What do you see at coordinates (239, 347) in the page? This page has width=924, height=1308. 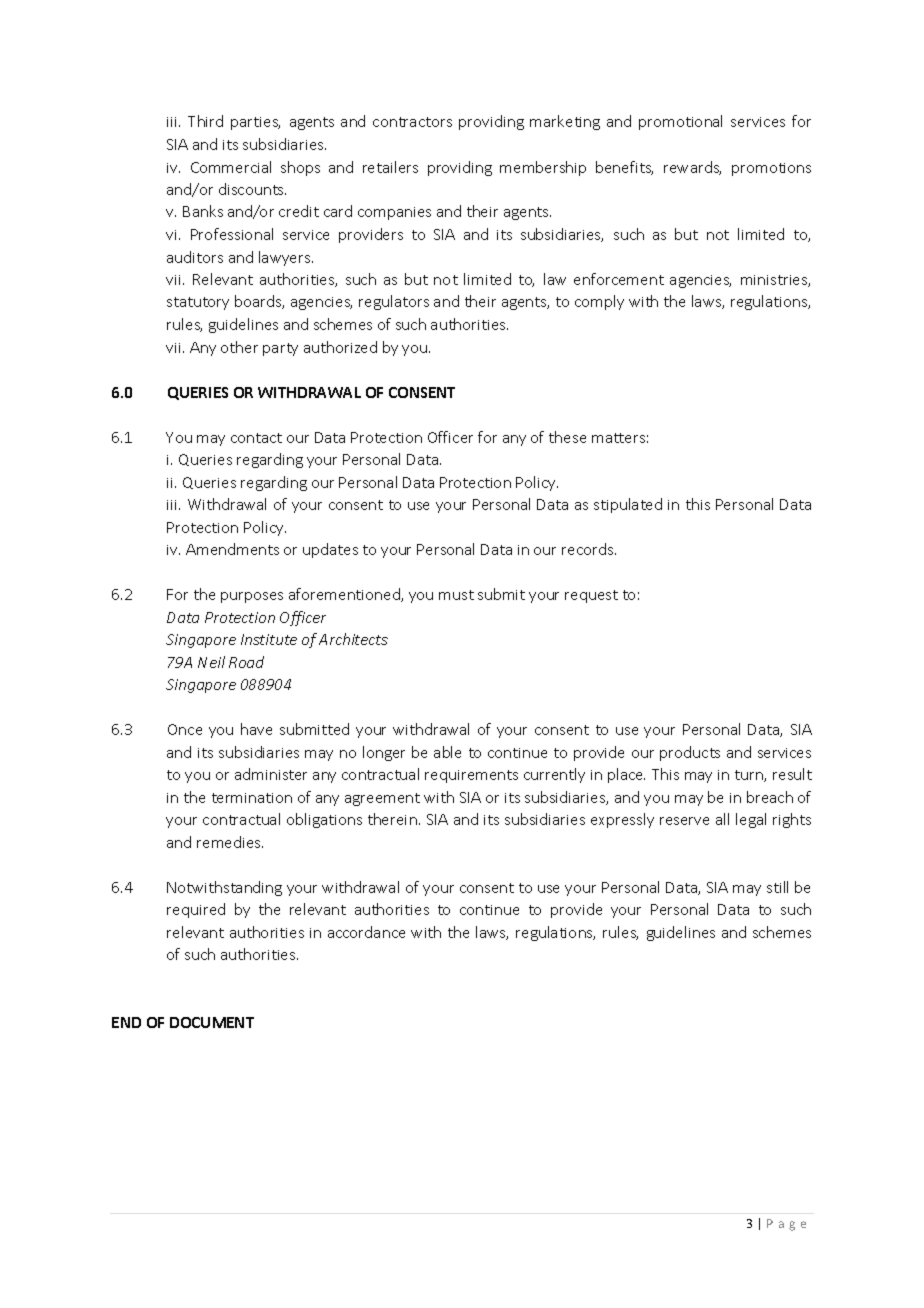 I see `other` at bounding box center [239, 347].
